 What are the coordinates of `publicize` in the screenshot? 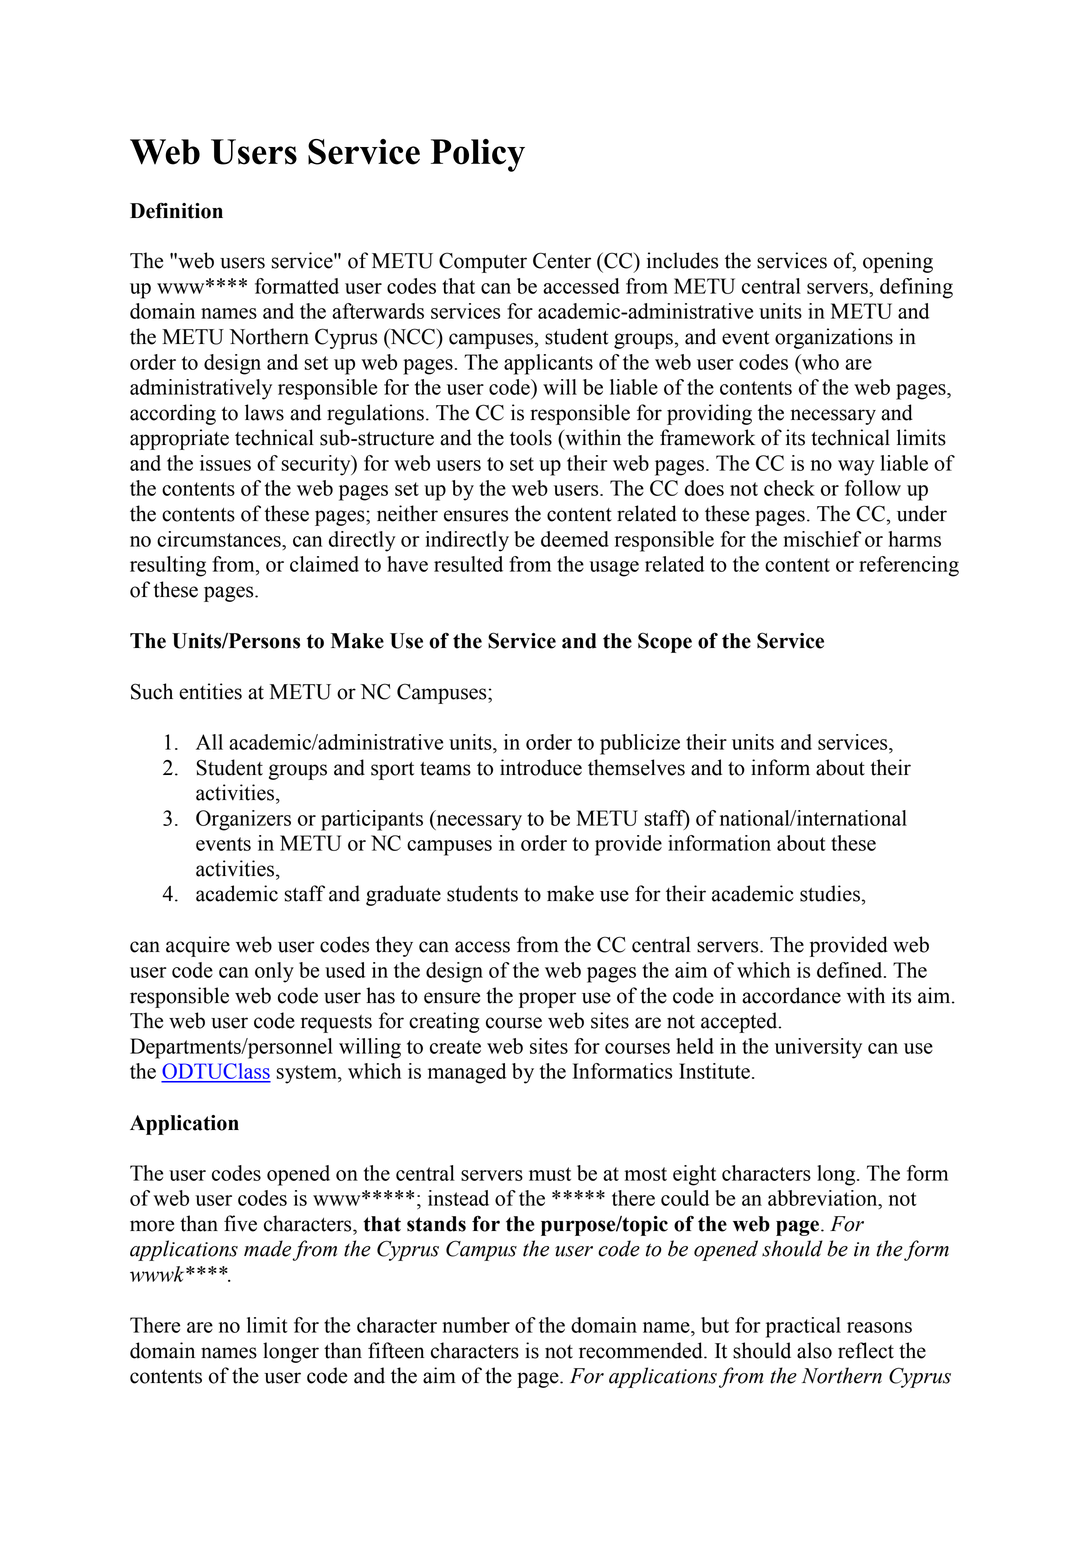 It's located at (640, 744).
